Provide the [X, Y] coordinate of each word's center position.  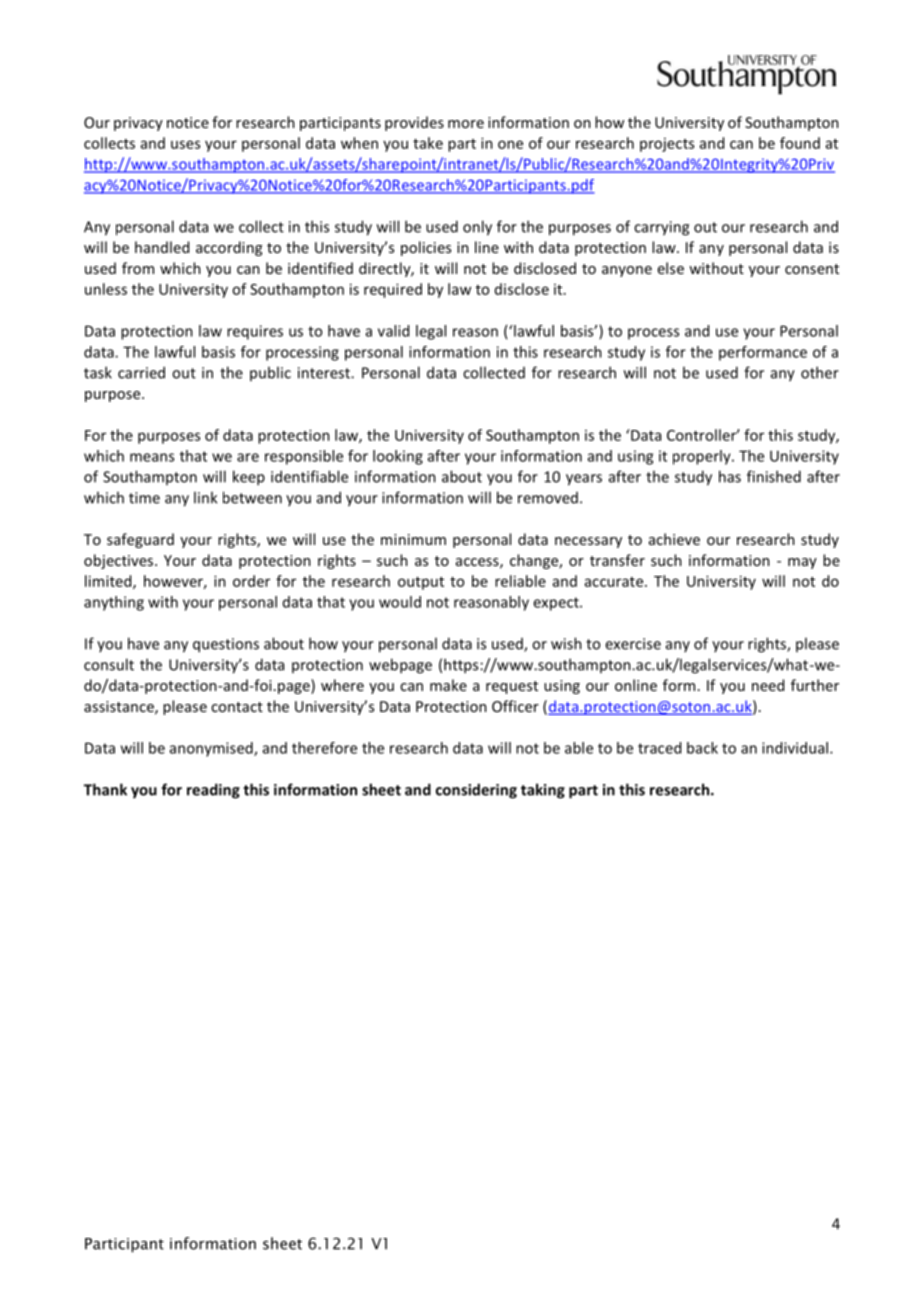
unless [106, 289]
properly [703, 457]
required [393, 290]
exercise [633, 644]
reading [213, 791]
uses [185, 144]
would [400, 602]
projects [667, 145]
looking [398, 457]
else [671, 268]
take [428, 143]
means [152, 457]
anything [114, 603]
